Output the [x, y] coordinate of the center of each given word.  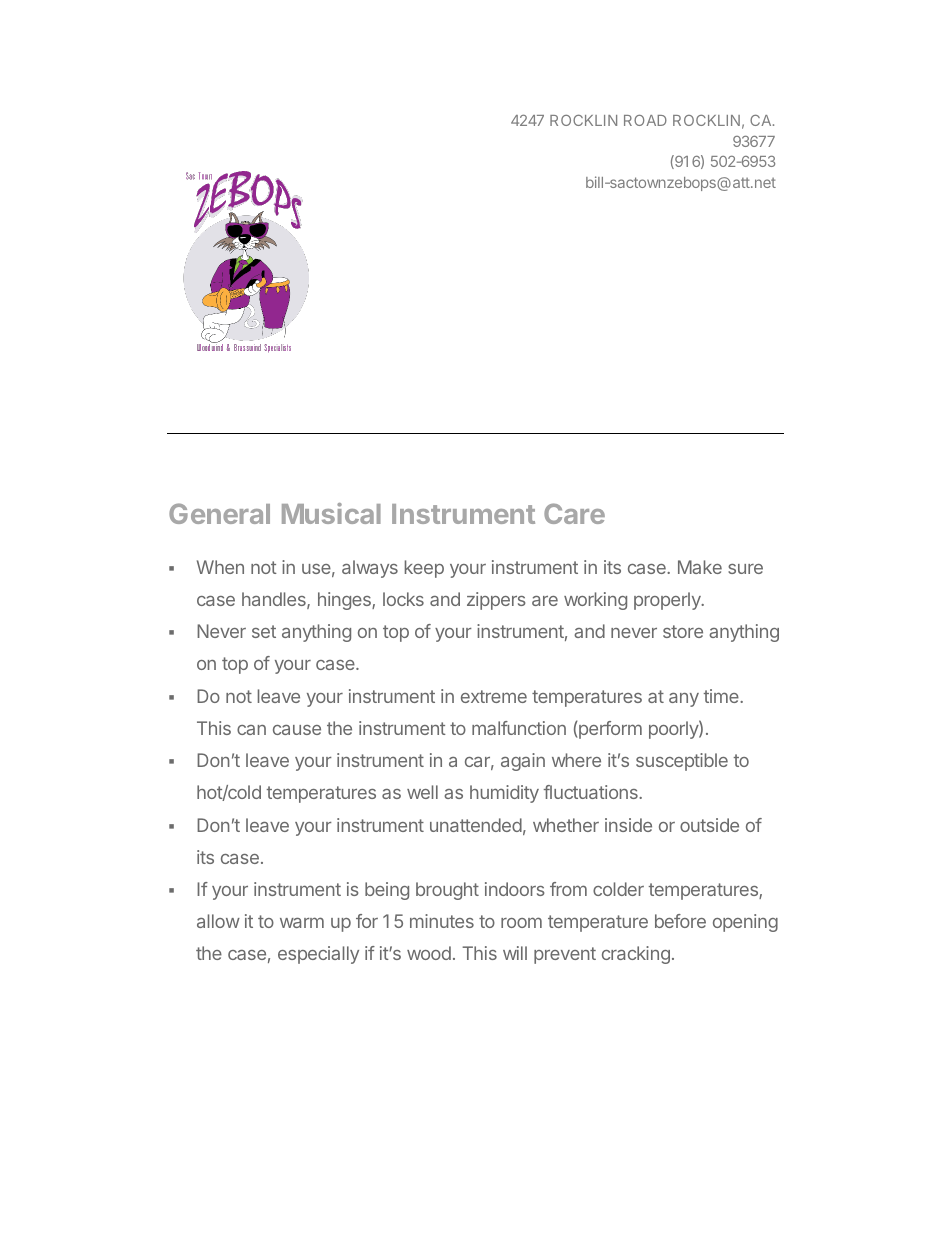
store [683, 631]
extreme [494, 696]
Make [700, 567]
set [264, 631]
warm [302, 922]
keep [424, 569]
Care [574, 513]
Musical [331, 513]
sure [745, 569]
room [521, 922]
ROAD [645, 120]
